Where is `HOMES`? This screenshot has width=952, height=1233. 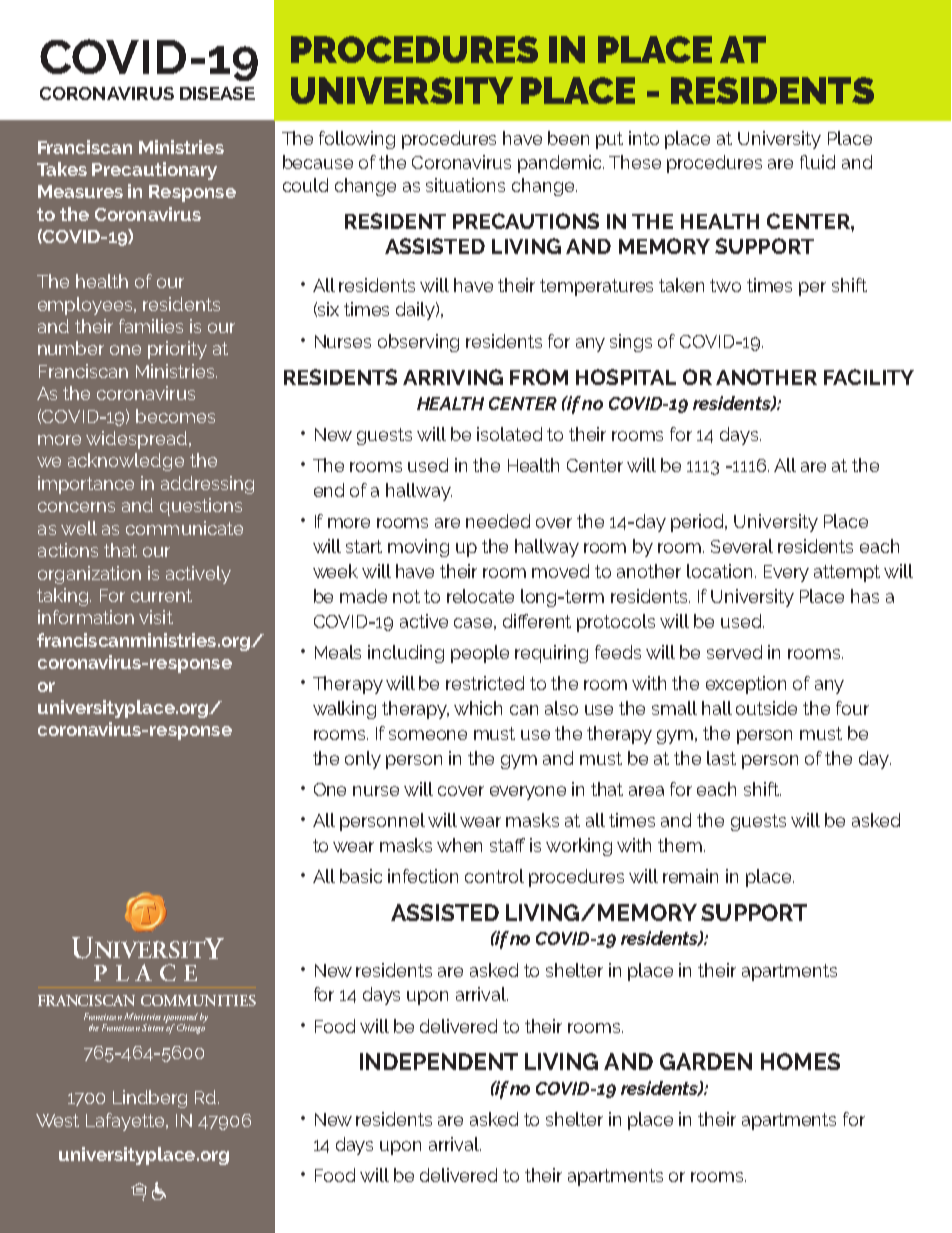
HOMES is located at coordinates (800, 1061).
